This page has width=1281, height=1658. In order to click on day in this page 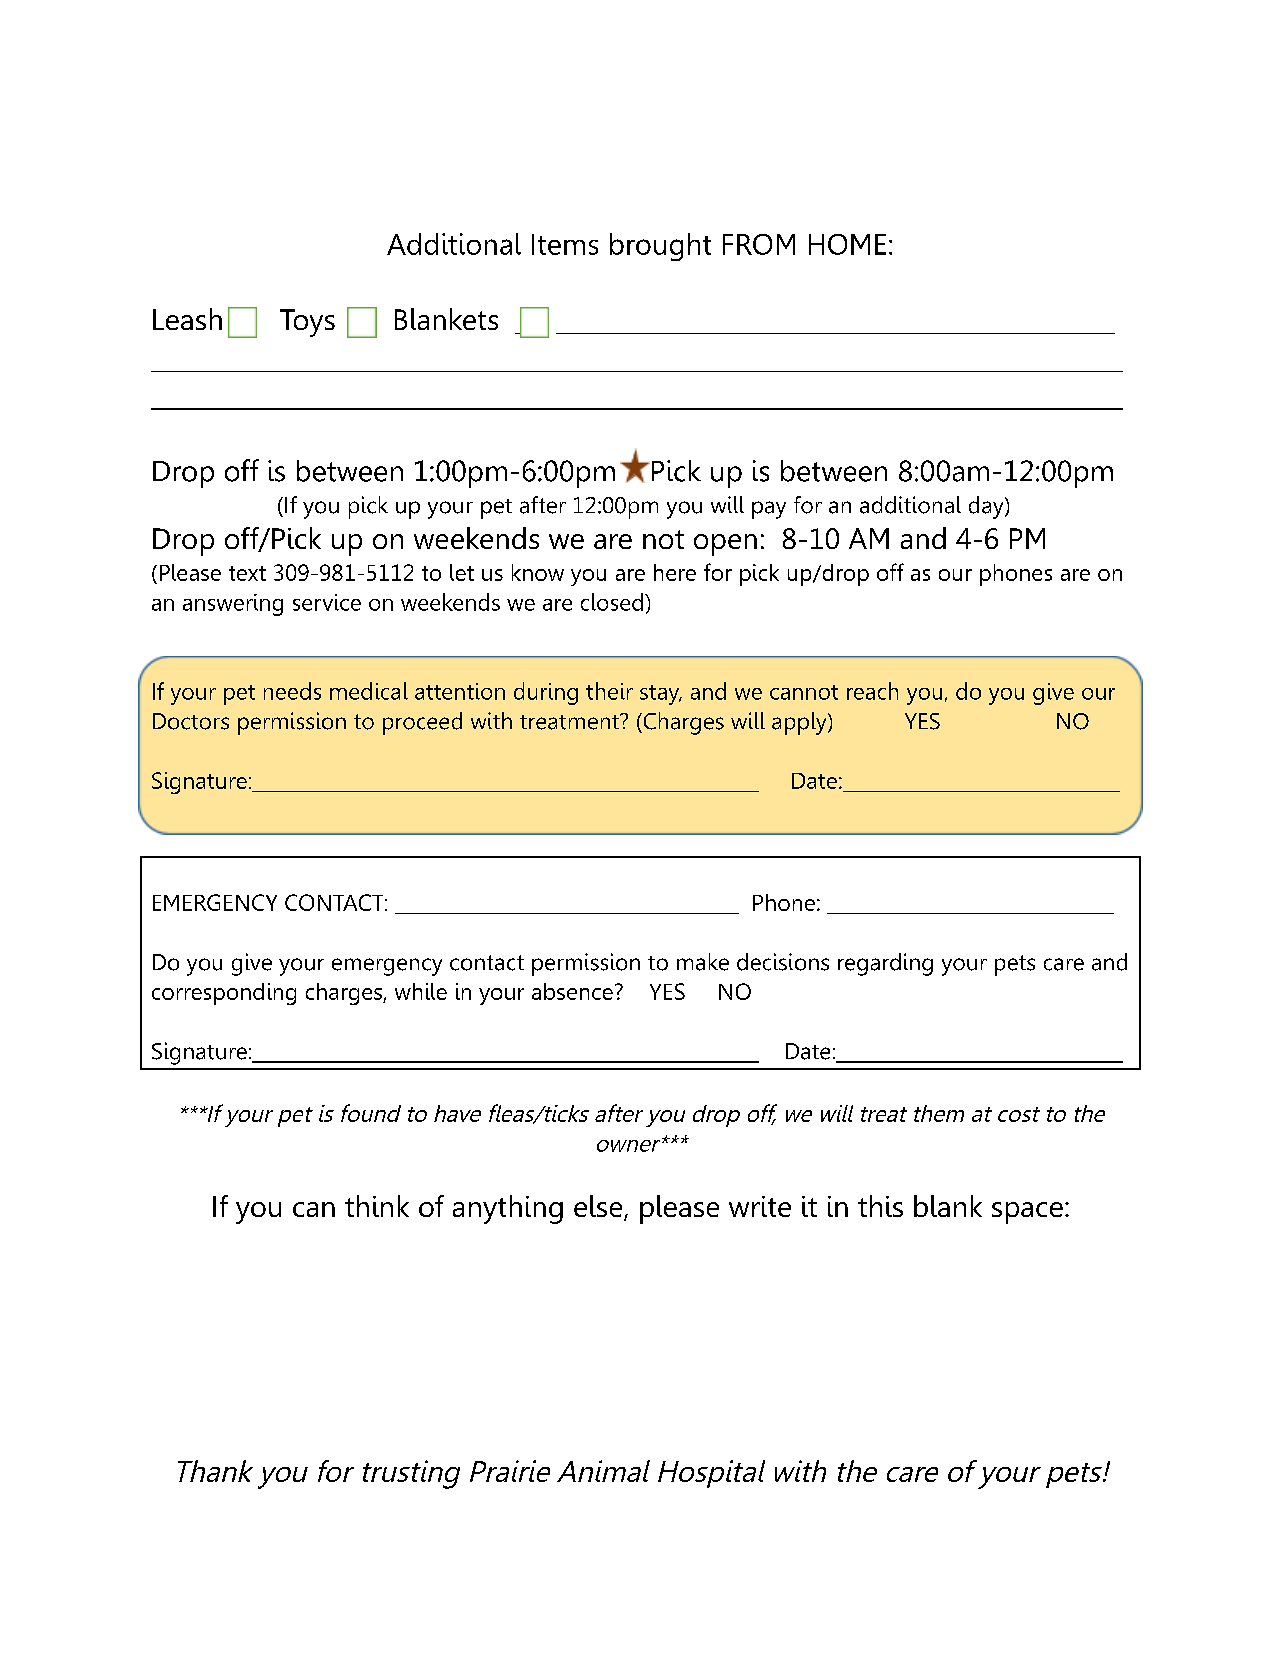, I will do `click(987, 507)`.
